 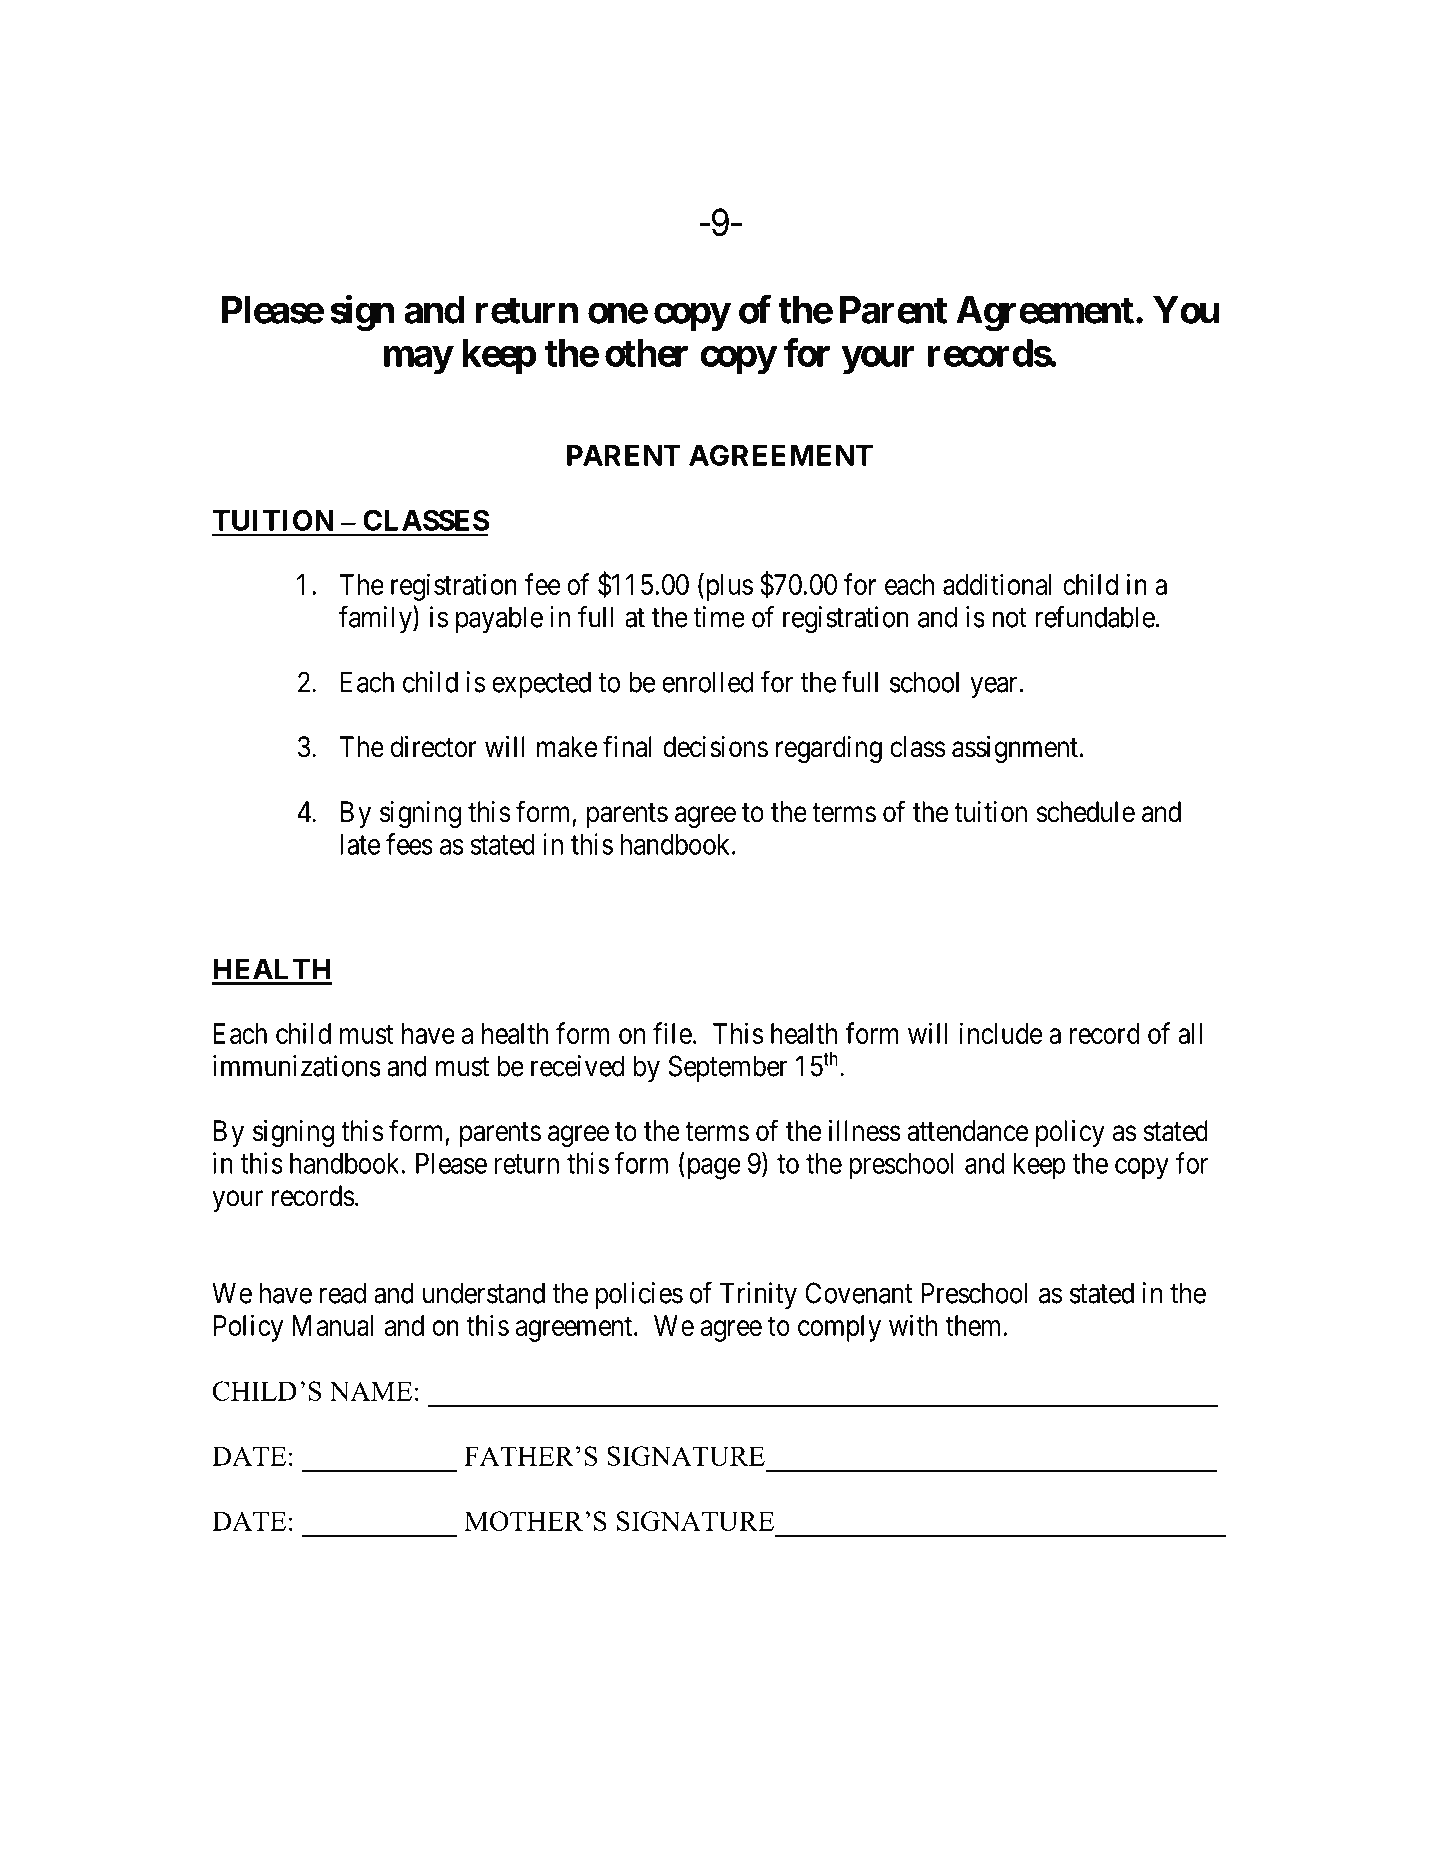 What do you see at coordinates (719, 617) in the page?
I see `time` at bounding box center [719, 617].
